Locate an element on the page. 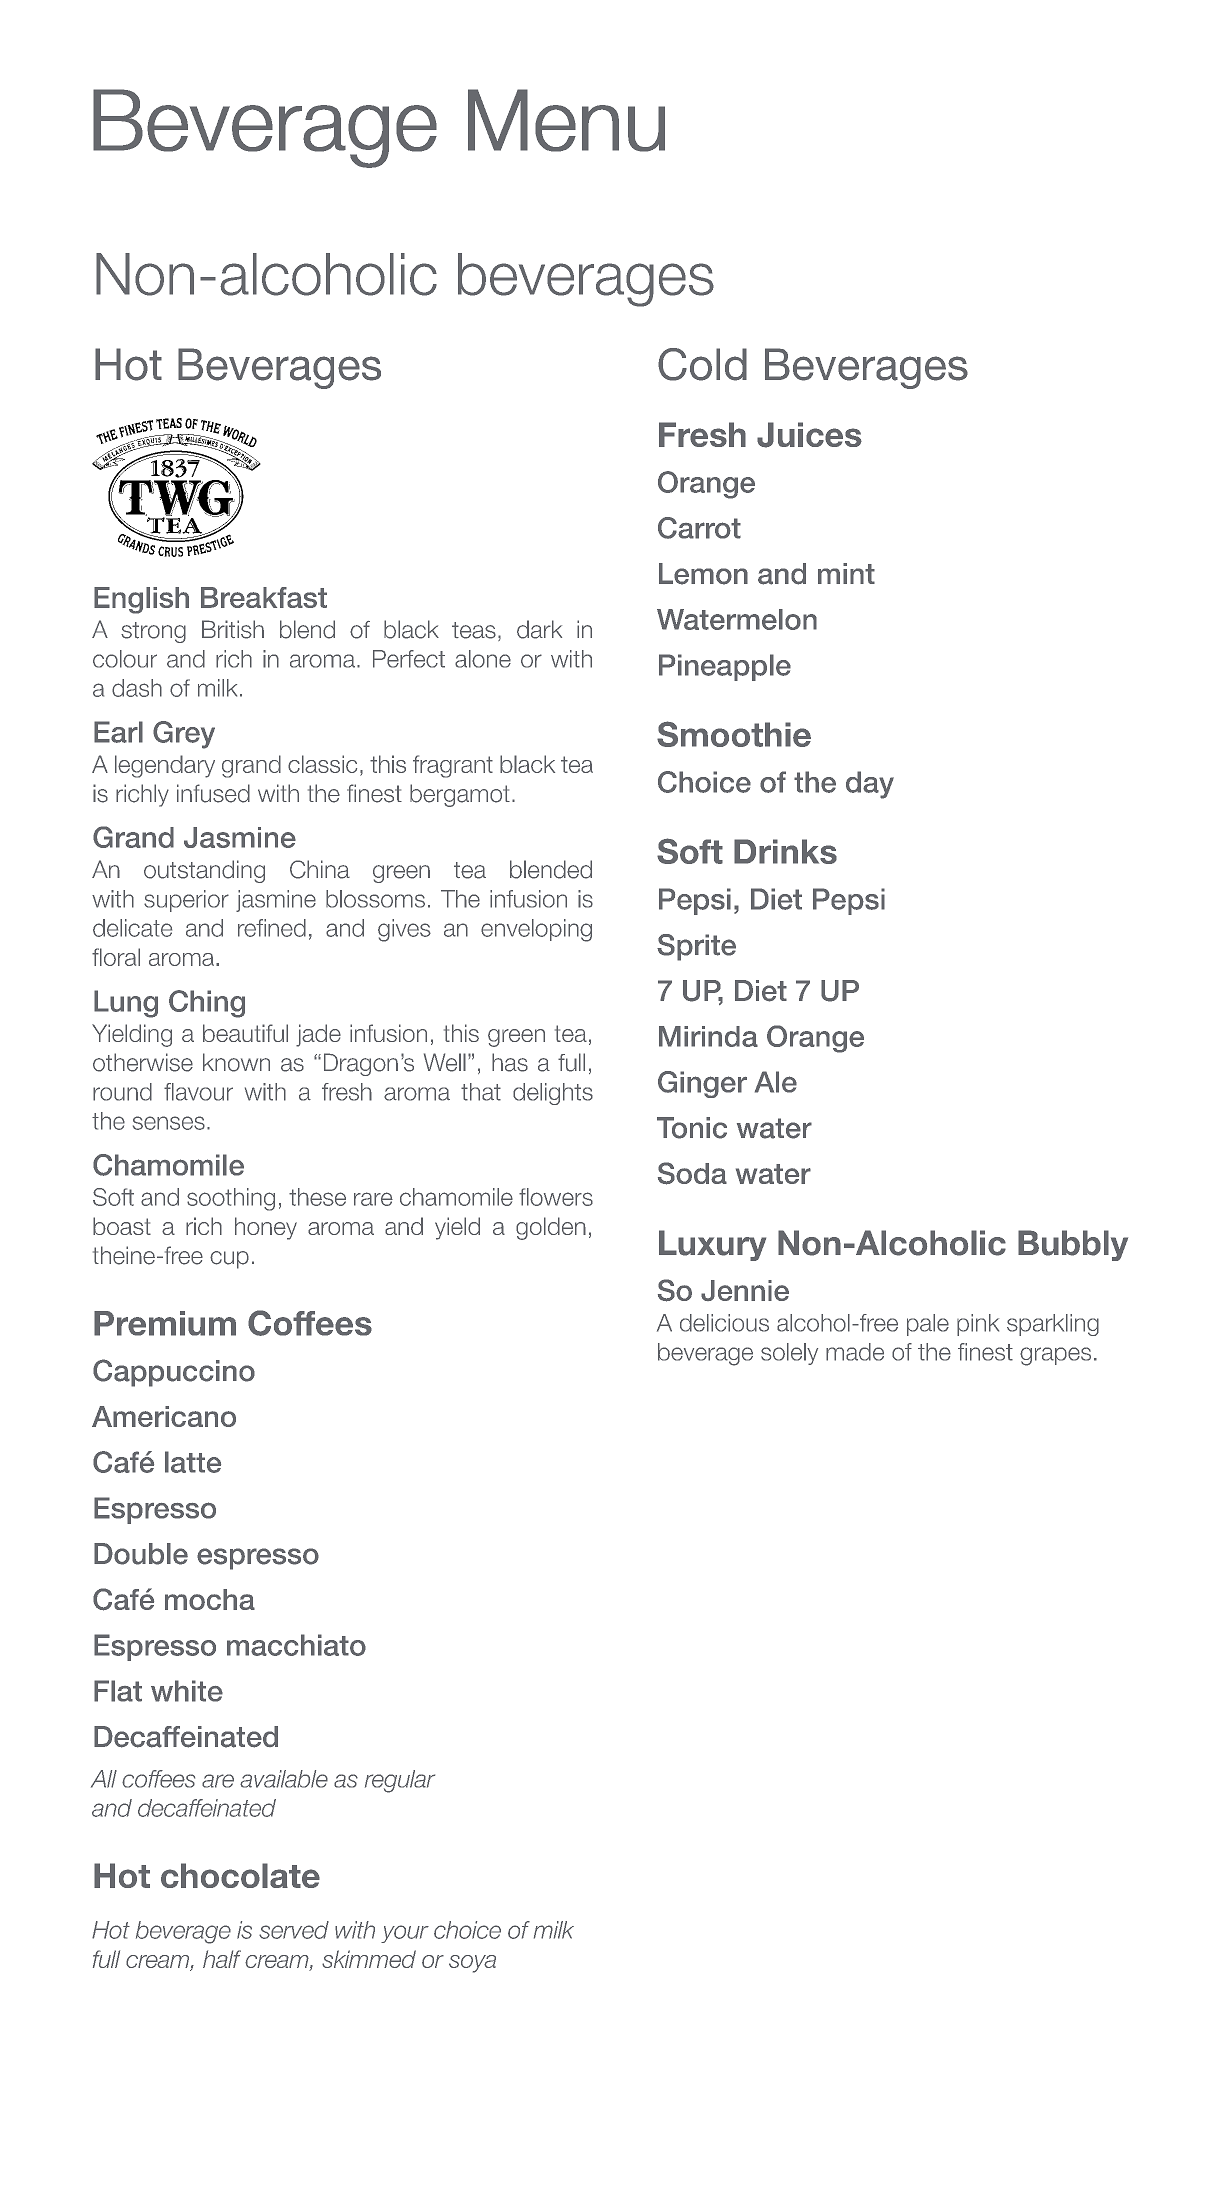 The width and height of the page is (1216, 2190). half is located at coordinates (222, 1959).
